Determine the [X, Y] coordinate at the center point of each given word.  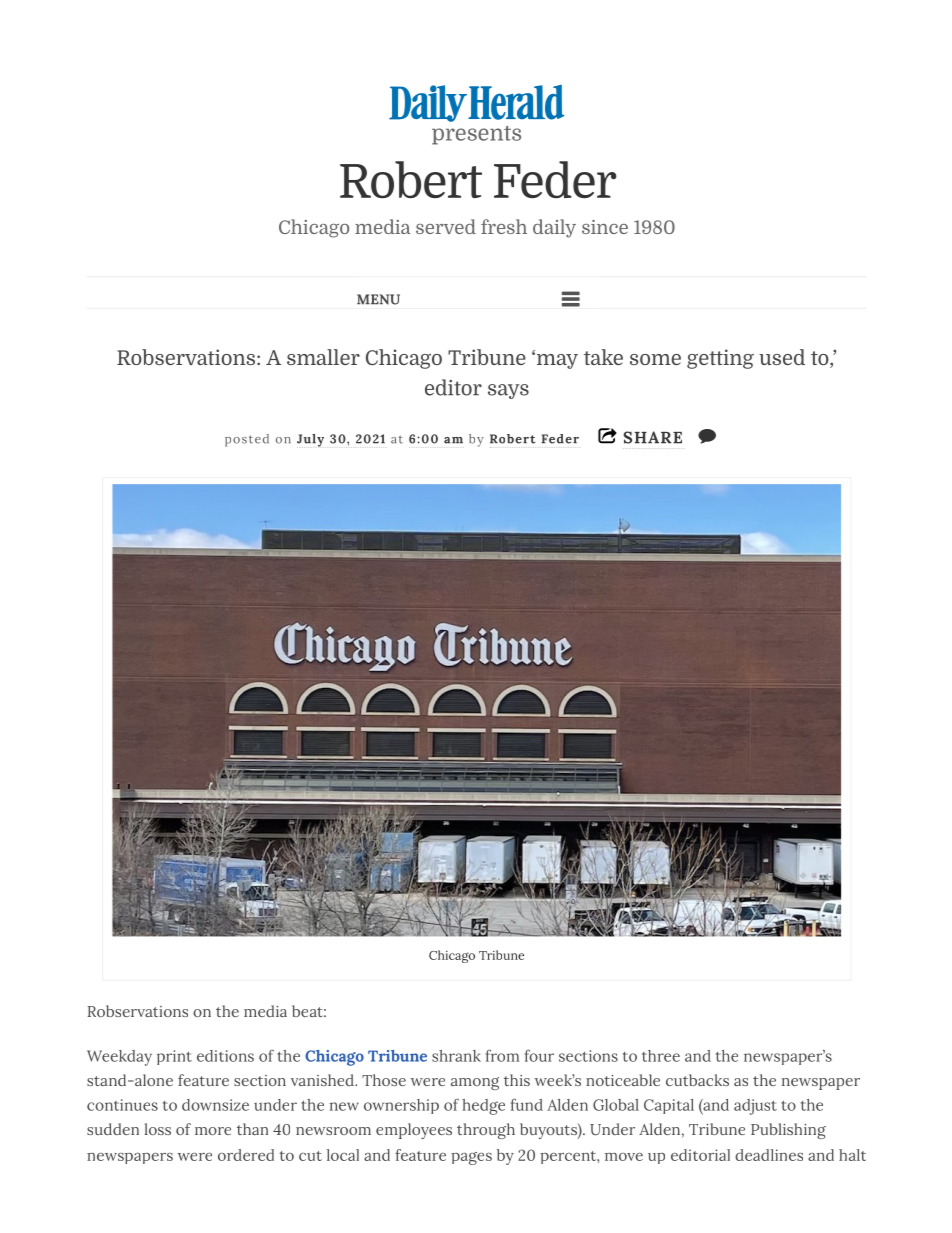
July [310, 440]
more [213, 1131]
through [486, 1131]
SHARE [652, 437]
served [446, 226]
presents [476, 135]
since [605, 227]
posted [247, 440]
